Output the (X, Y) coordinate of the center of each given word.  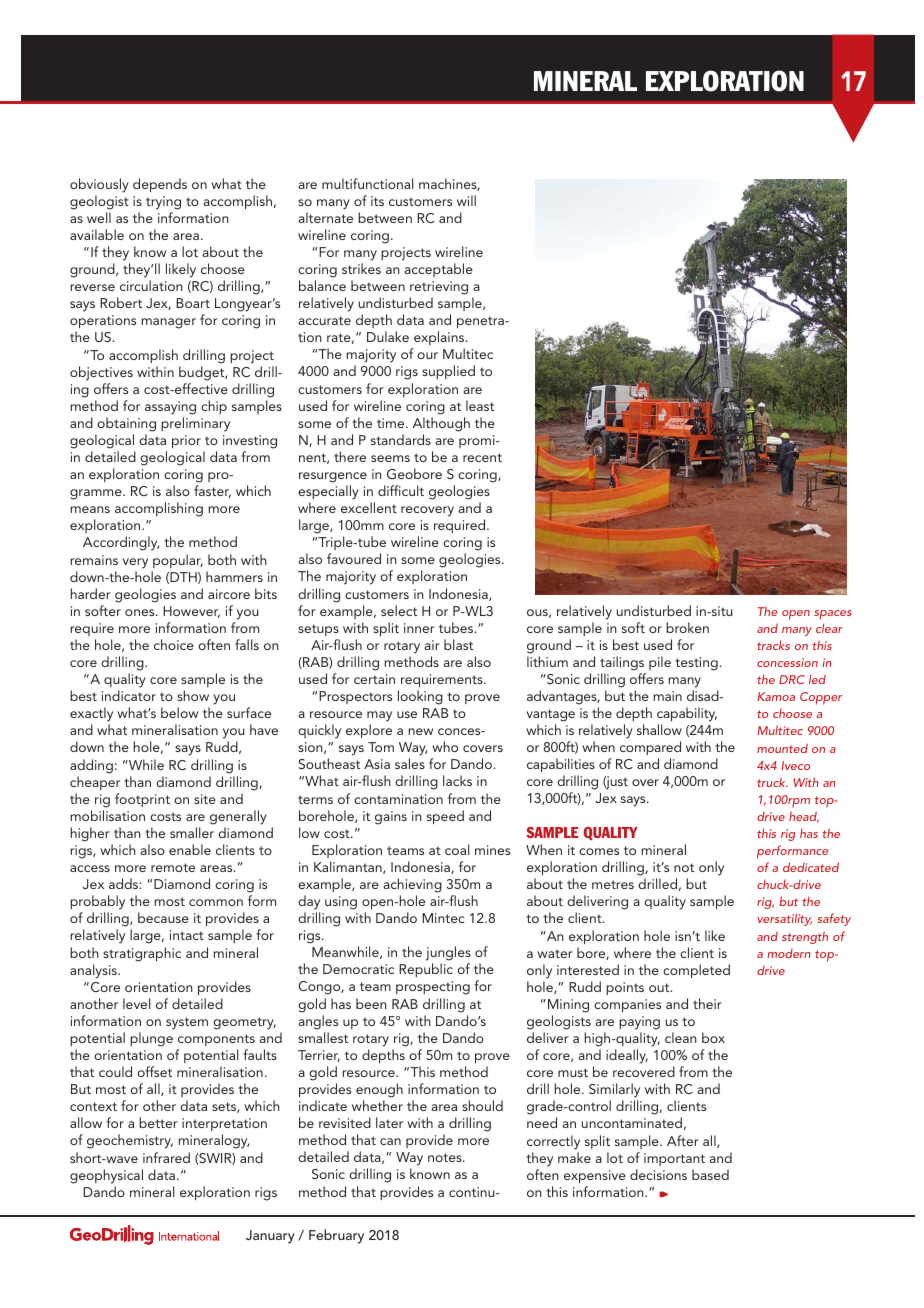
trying (163, 203)
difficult (401, 490)
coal (457, 849)
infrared (166, 1157)
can (390, 1141)
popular (178, 561)
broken (687, 627)
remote (173, 867)
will (466, 200)
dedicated (811, 867)
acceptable (438, 270)
